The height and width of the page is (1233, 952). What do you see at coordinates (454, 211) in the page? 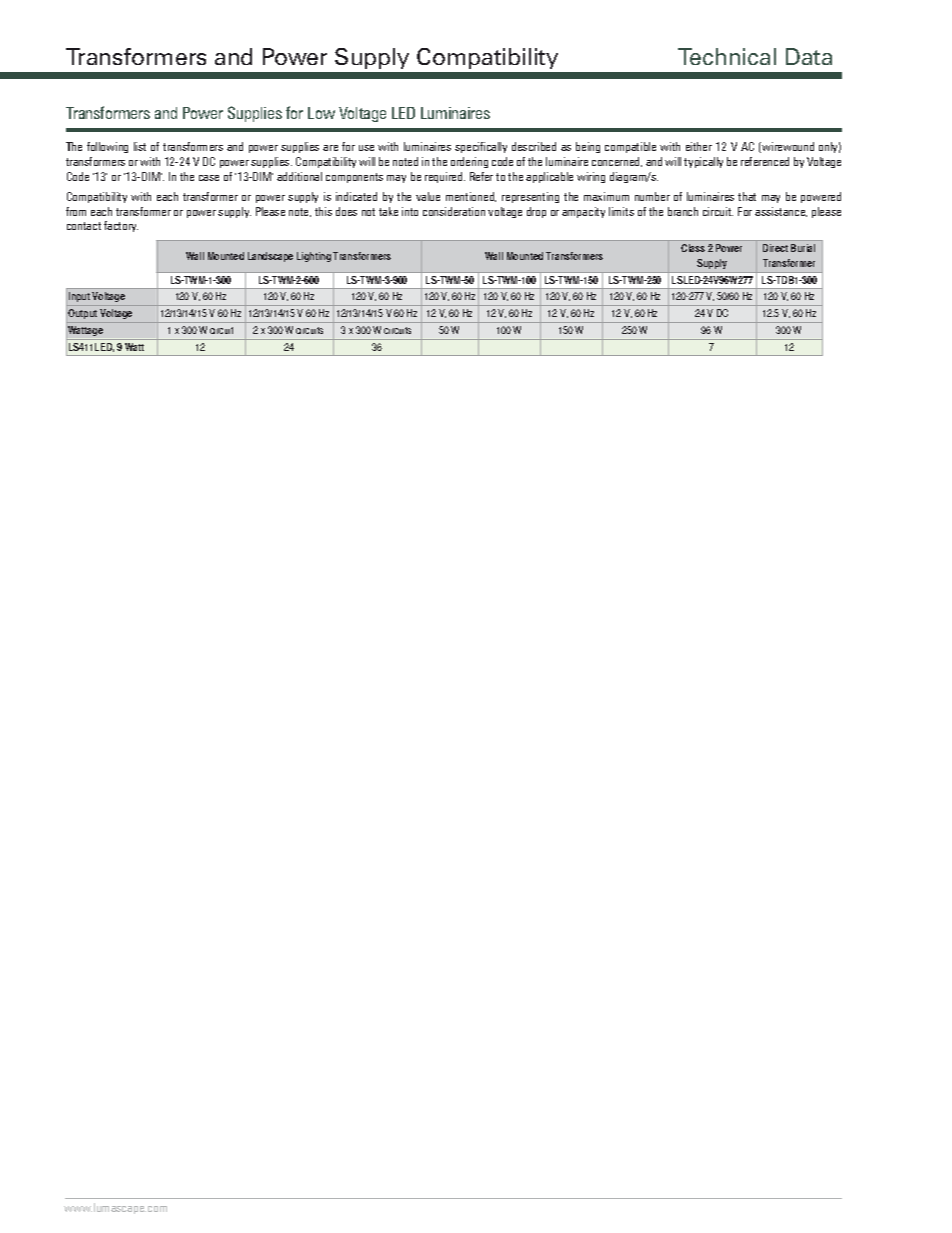
I see `consideration` at bounding box center [454, 211].
